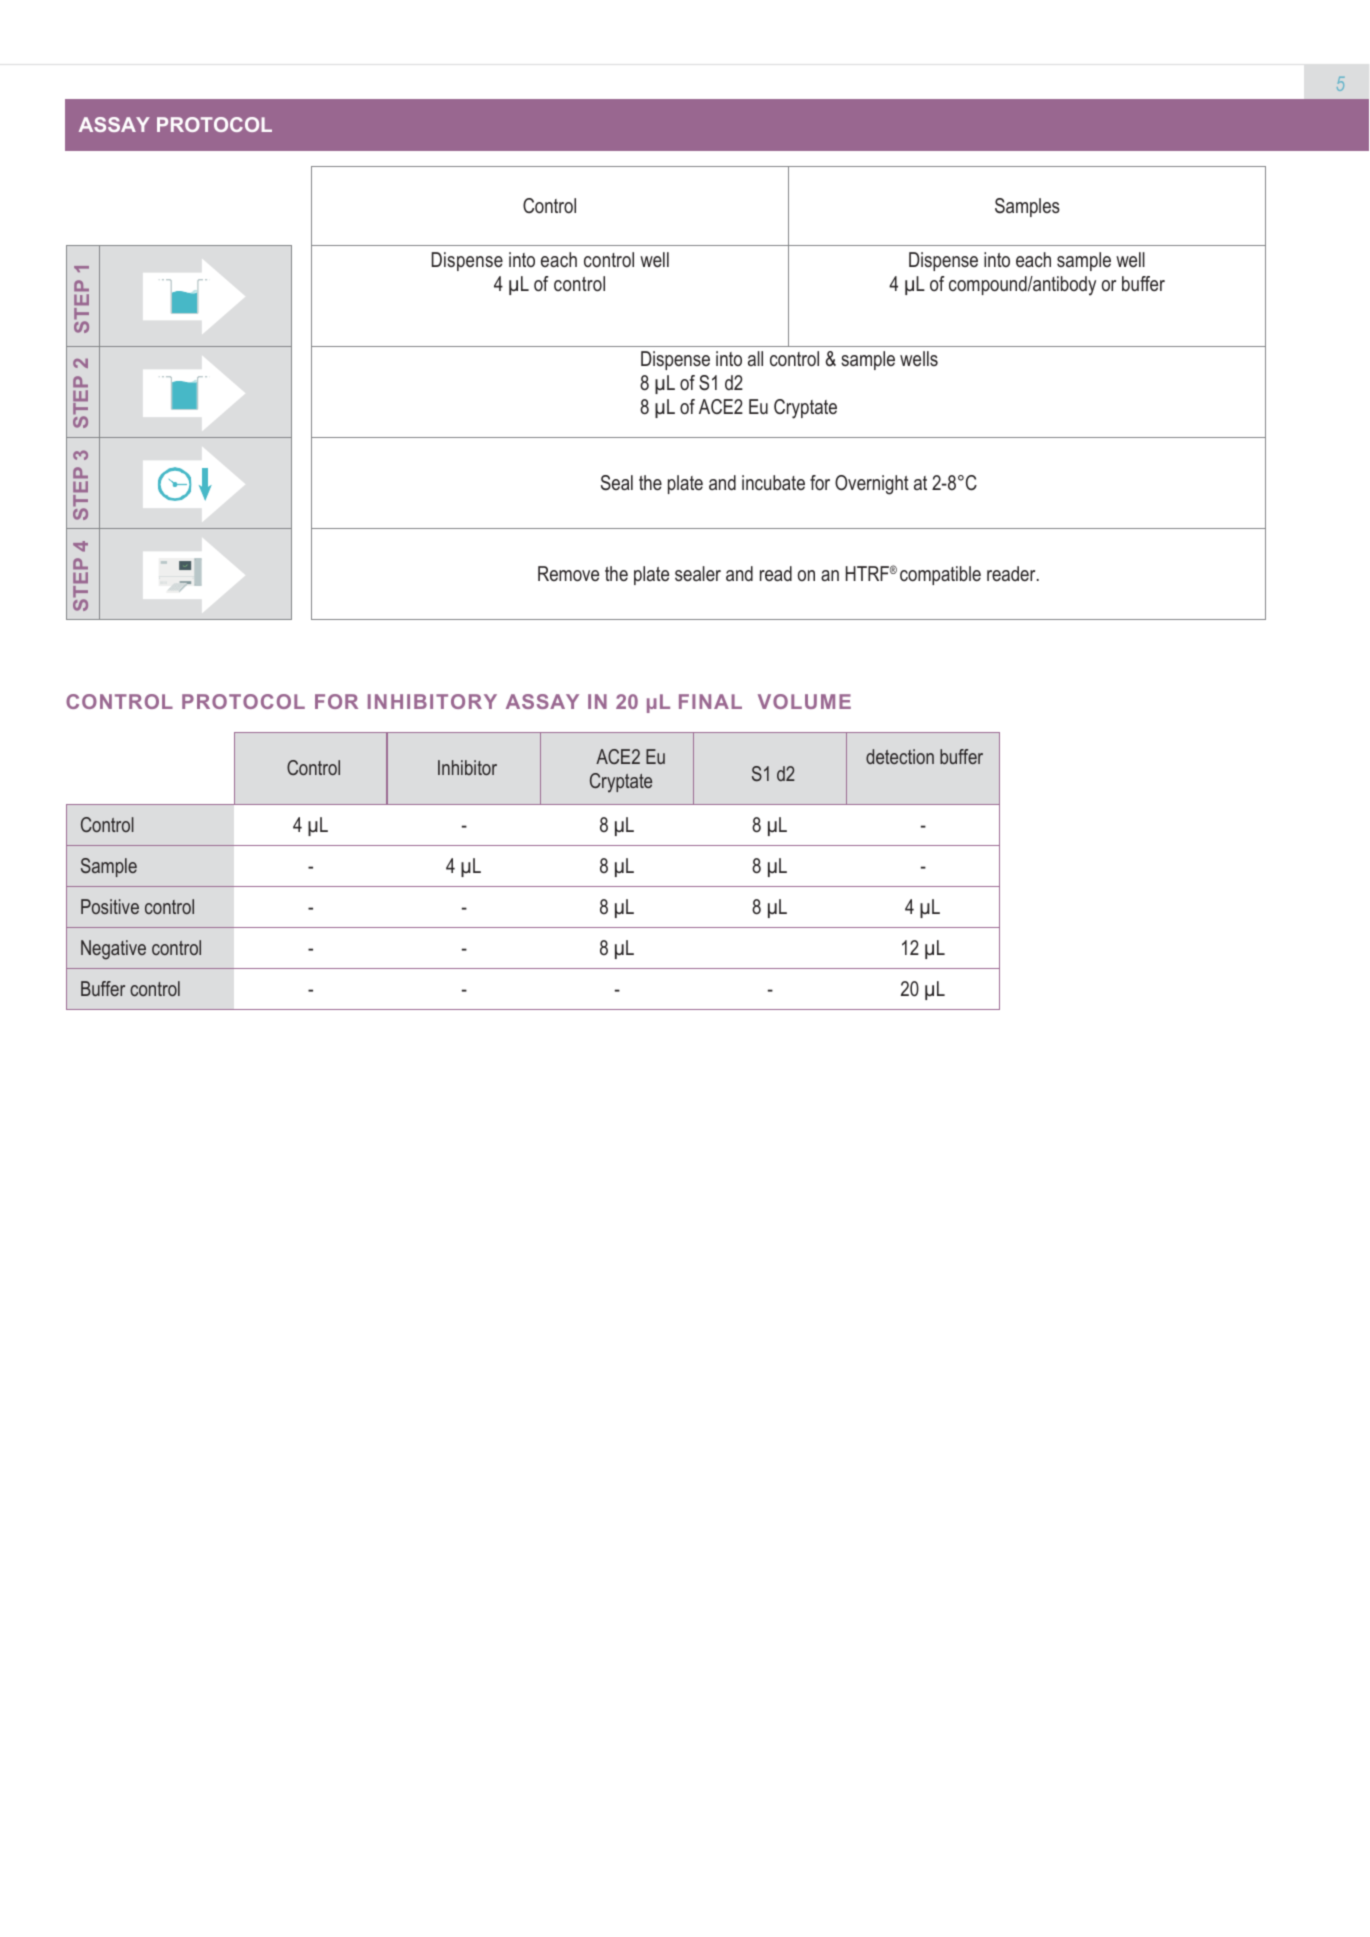 Image resolution: width=1370 pixels, height=1937 pixels. Describe the element at coordinates (710, 701) in the page. I see `FINAL` at that location.
